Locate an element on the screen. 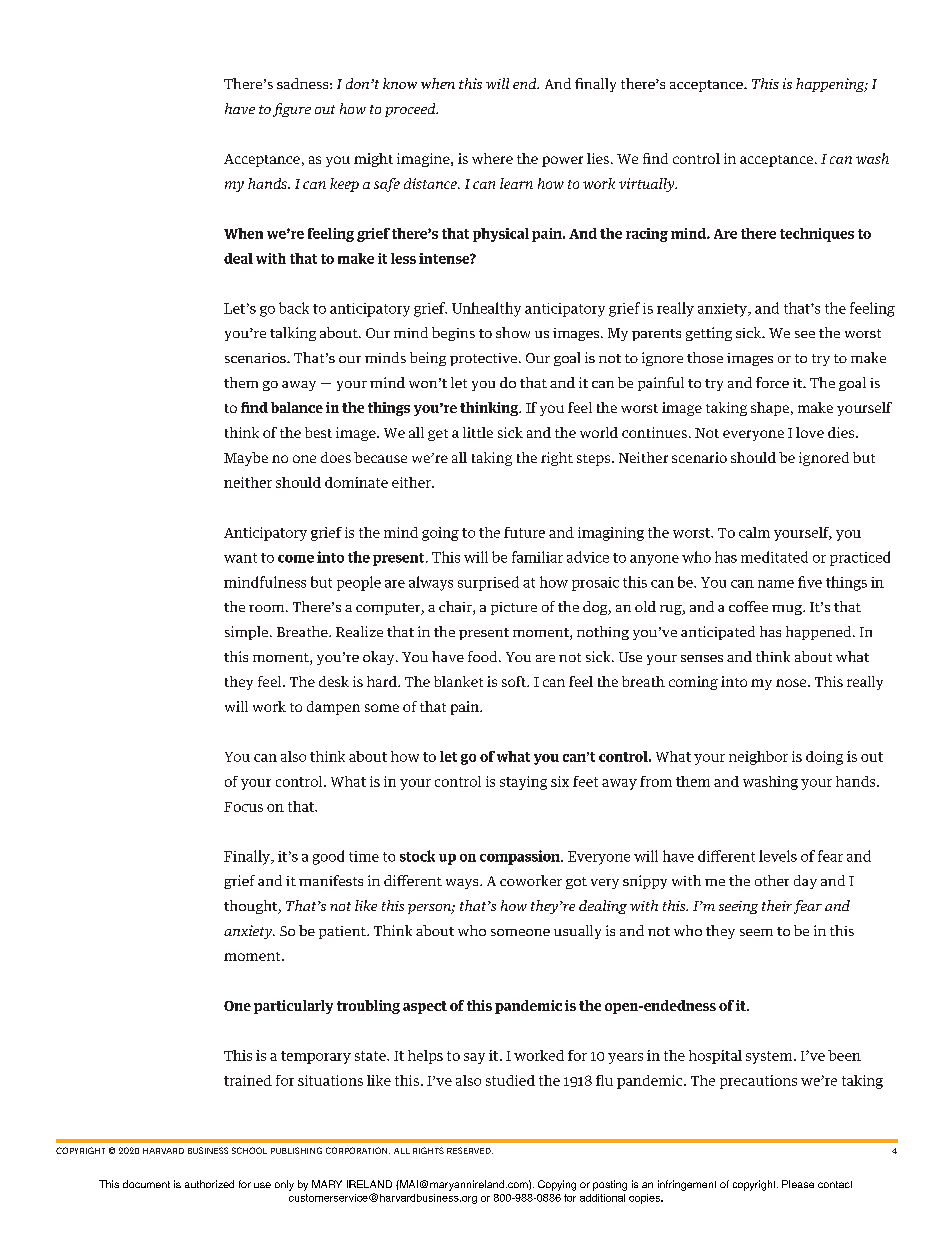  love is located at coordinates (810, 432).
